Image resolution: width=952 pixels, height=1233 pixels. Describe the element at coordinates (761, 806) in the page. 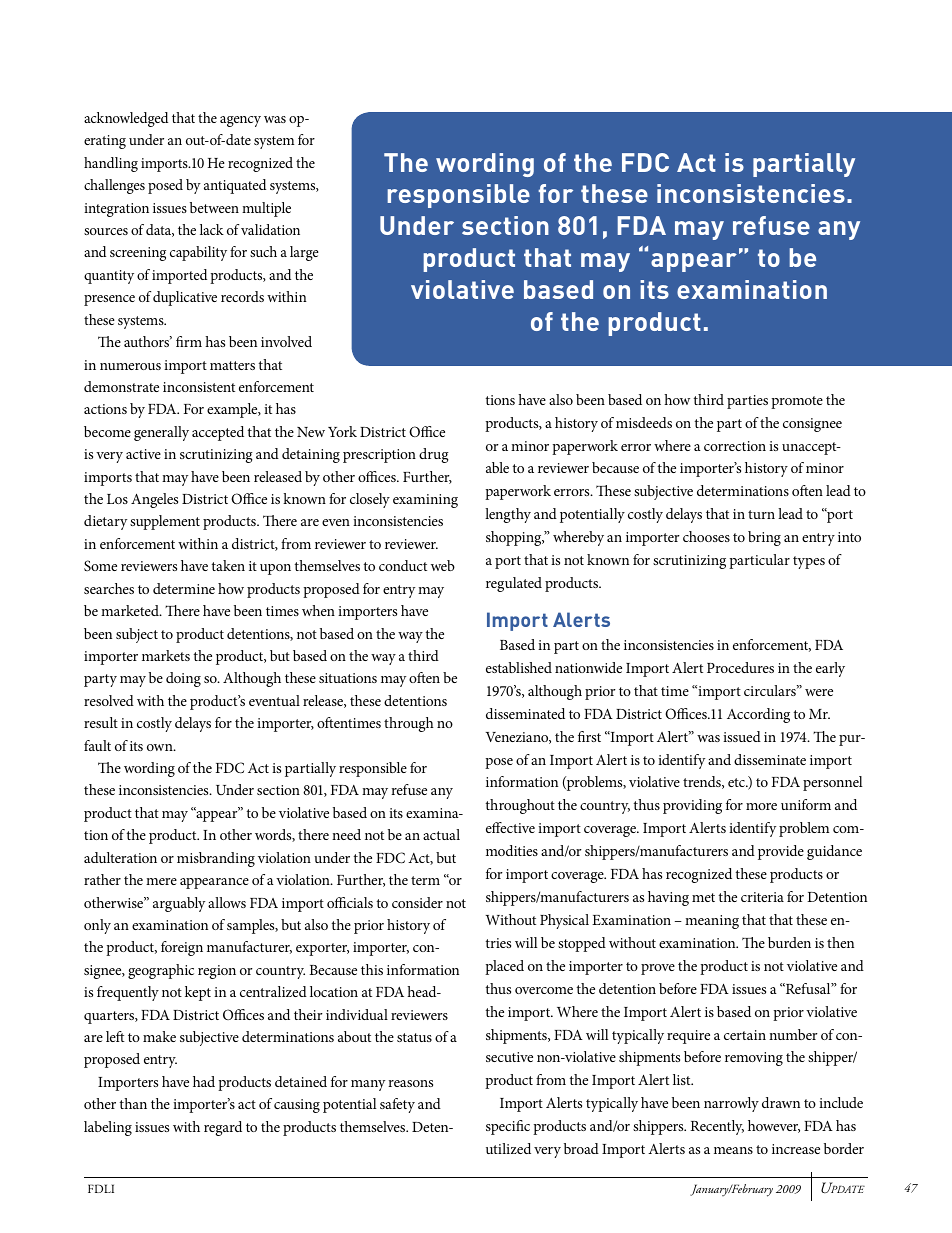

I see `more` at that location.
